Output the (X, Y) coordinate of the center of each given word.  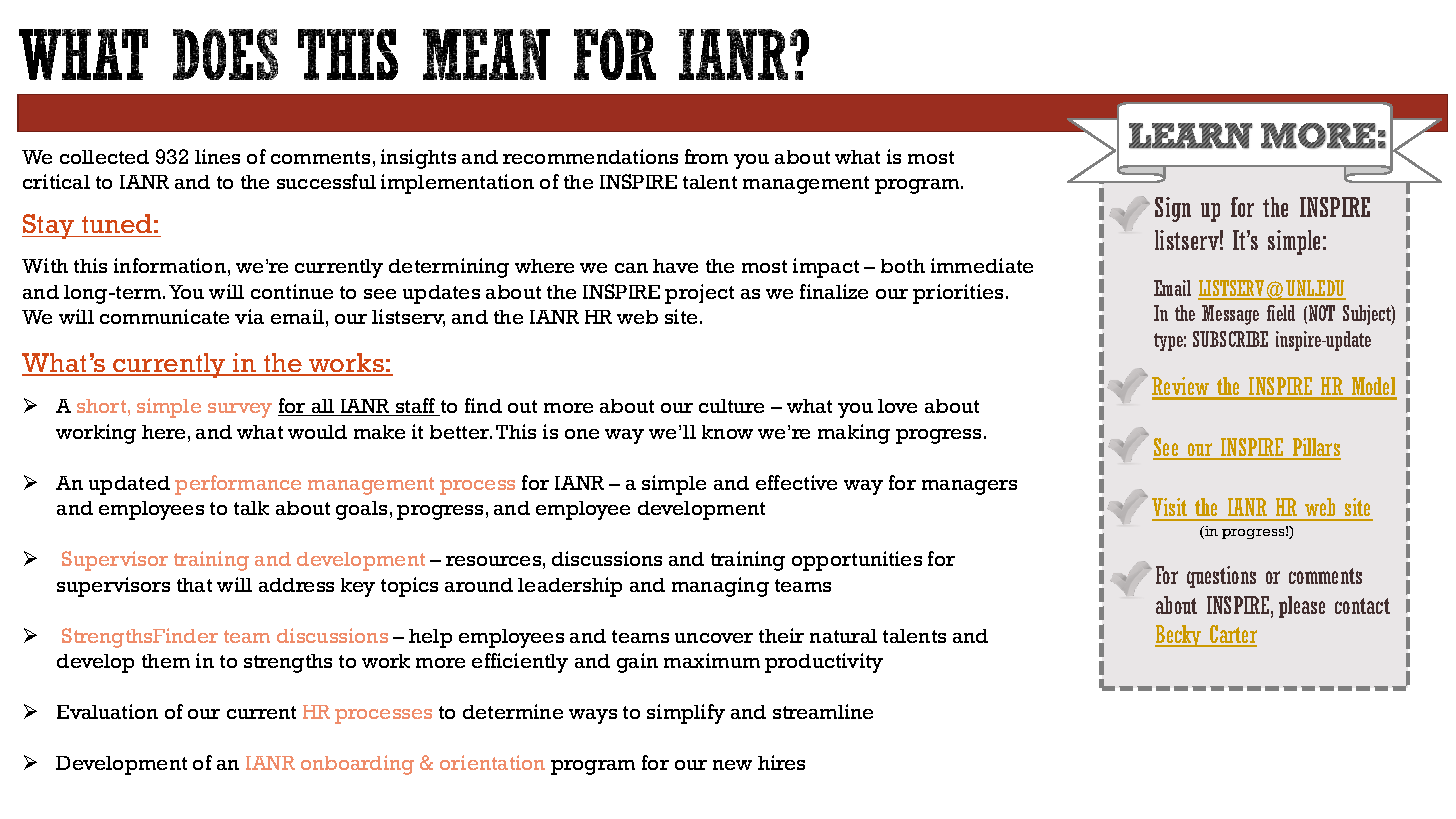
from (706, 156)
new (732, 765)
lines (217, 156)
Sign (1173, 209)
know (727, 432)
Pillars (1315, 448)
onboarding (357, 765)
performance (238, 485)
